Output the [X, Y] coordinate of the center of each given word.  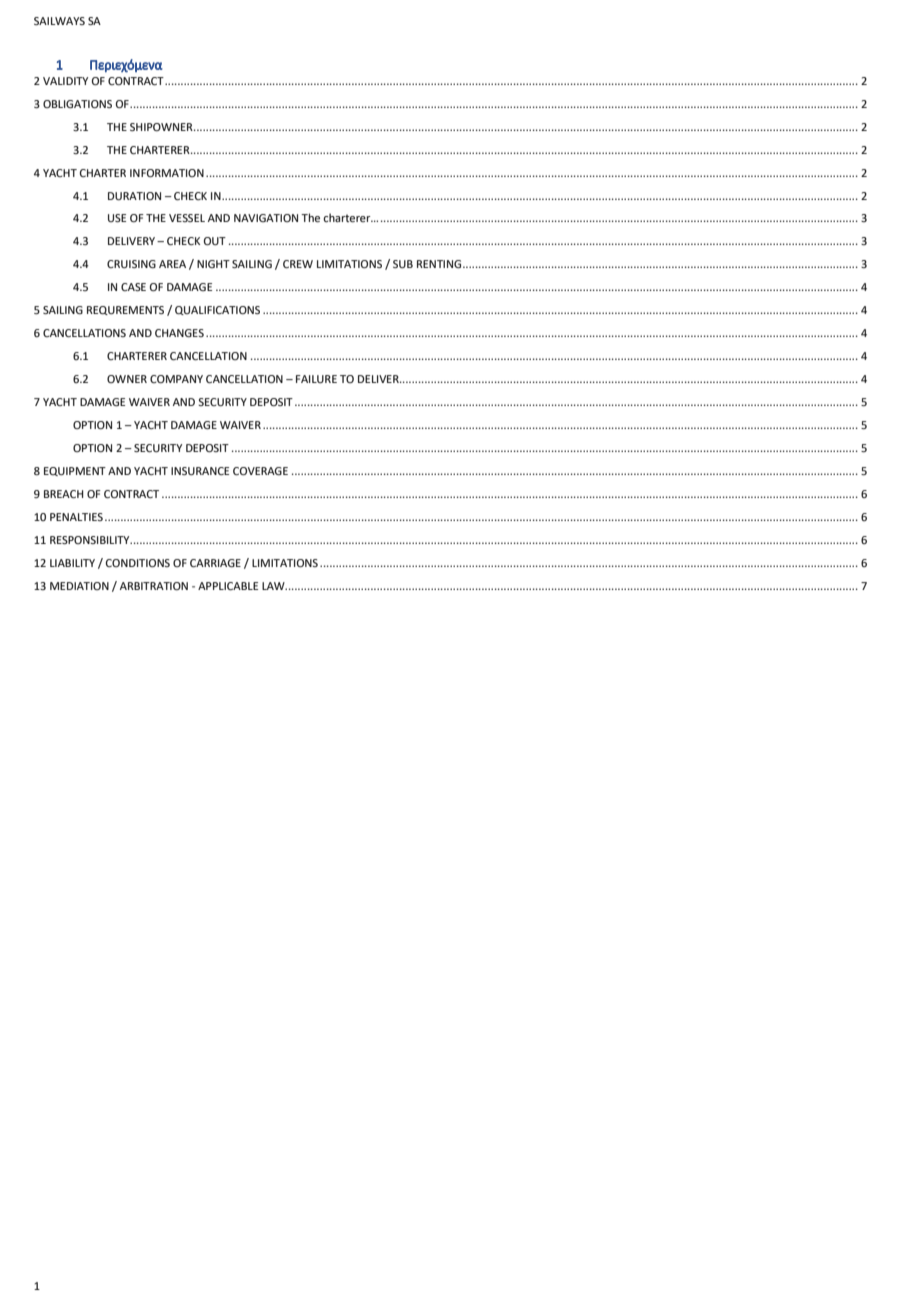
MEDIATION [79, 586]
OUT [215, 241]
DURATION [134, 196]
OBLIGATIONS [77, 104]
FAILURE [316, 379]
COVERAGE [260, 471]
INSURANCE [200, 471]
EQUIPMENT [75, 471]
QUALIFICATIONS [217, 310]
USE [117, 218]
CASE [133, 287]
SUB [403, 264]
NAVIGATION [266, 218]
